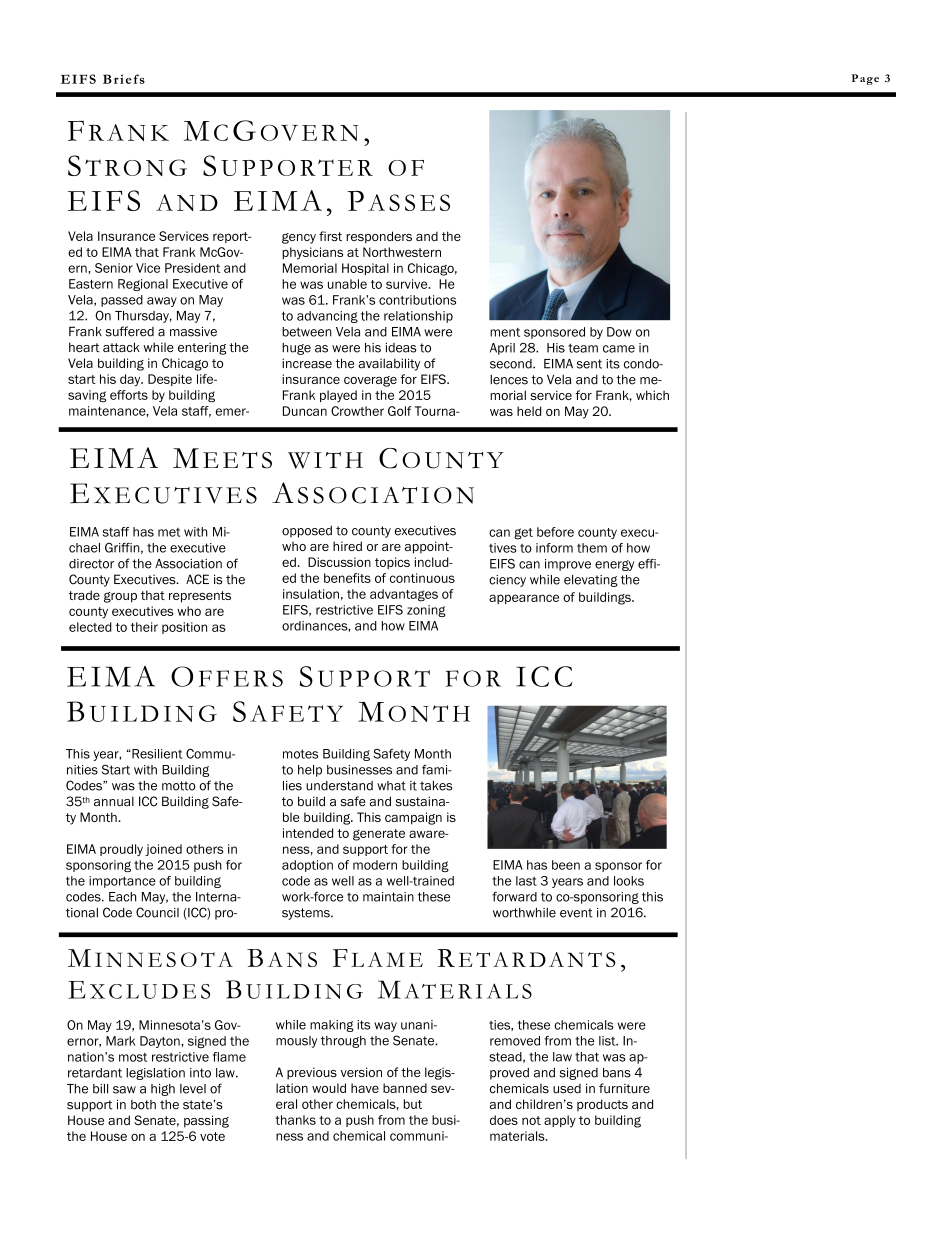 This page has height=1233, width=952. I want to click on Briefs, so click(124, 79).
